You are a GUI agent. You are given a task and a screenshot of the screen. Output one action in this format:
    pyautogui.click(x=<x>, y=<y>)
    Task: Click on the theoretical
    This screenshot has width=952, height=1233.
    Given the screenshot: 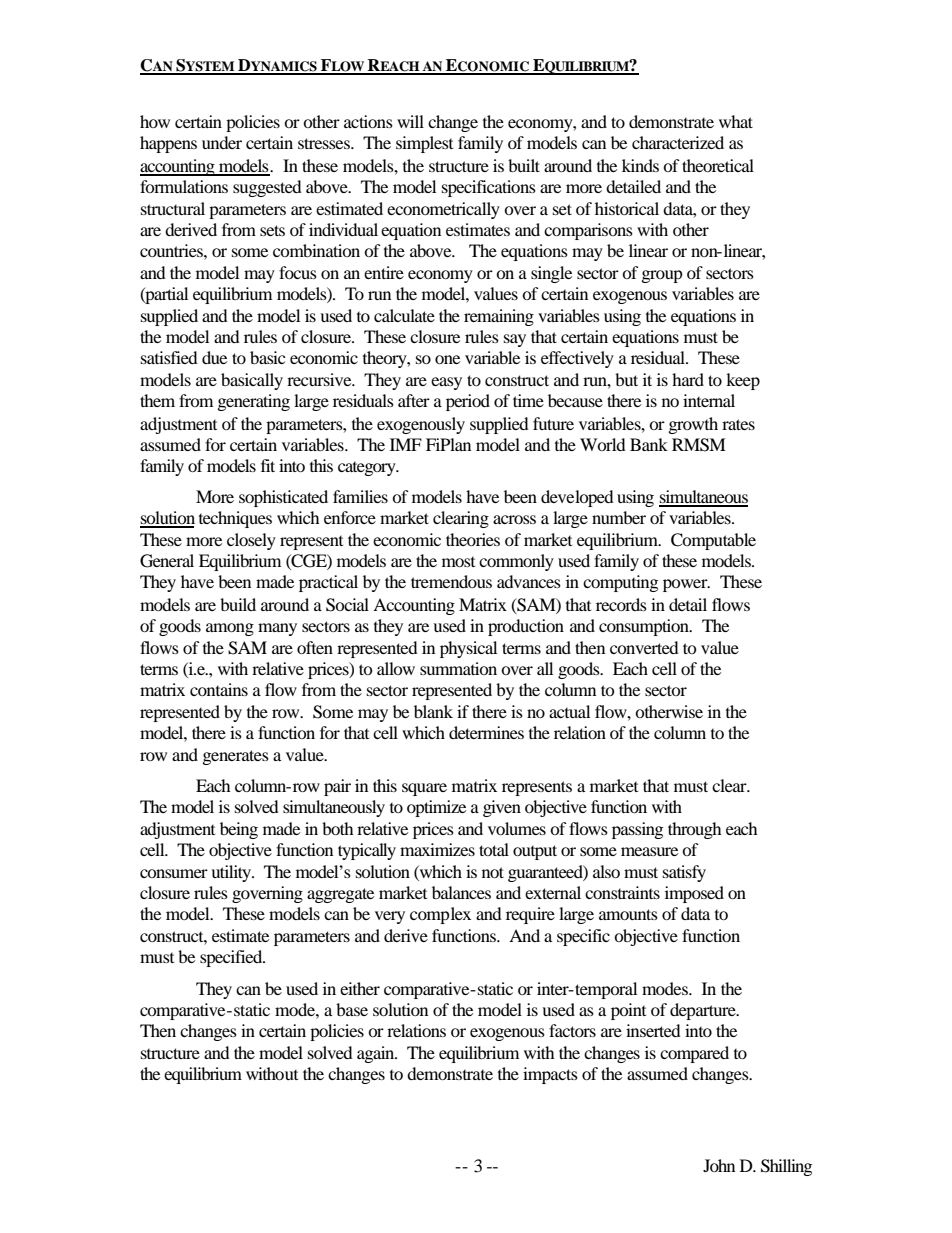 What is the action you would take?
    pyautogui.click(x=718, y=165)
